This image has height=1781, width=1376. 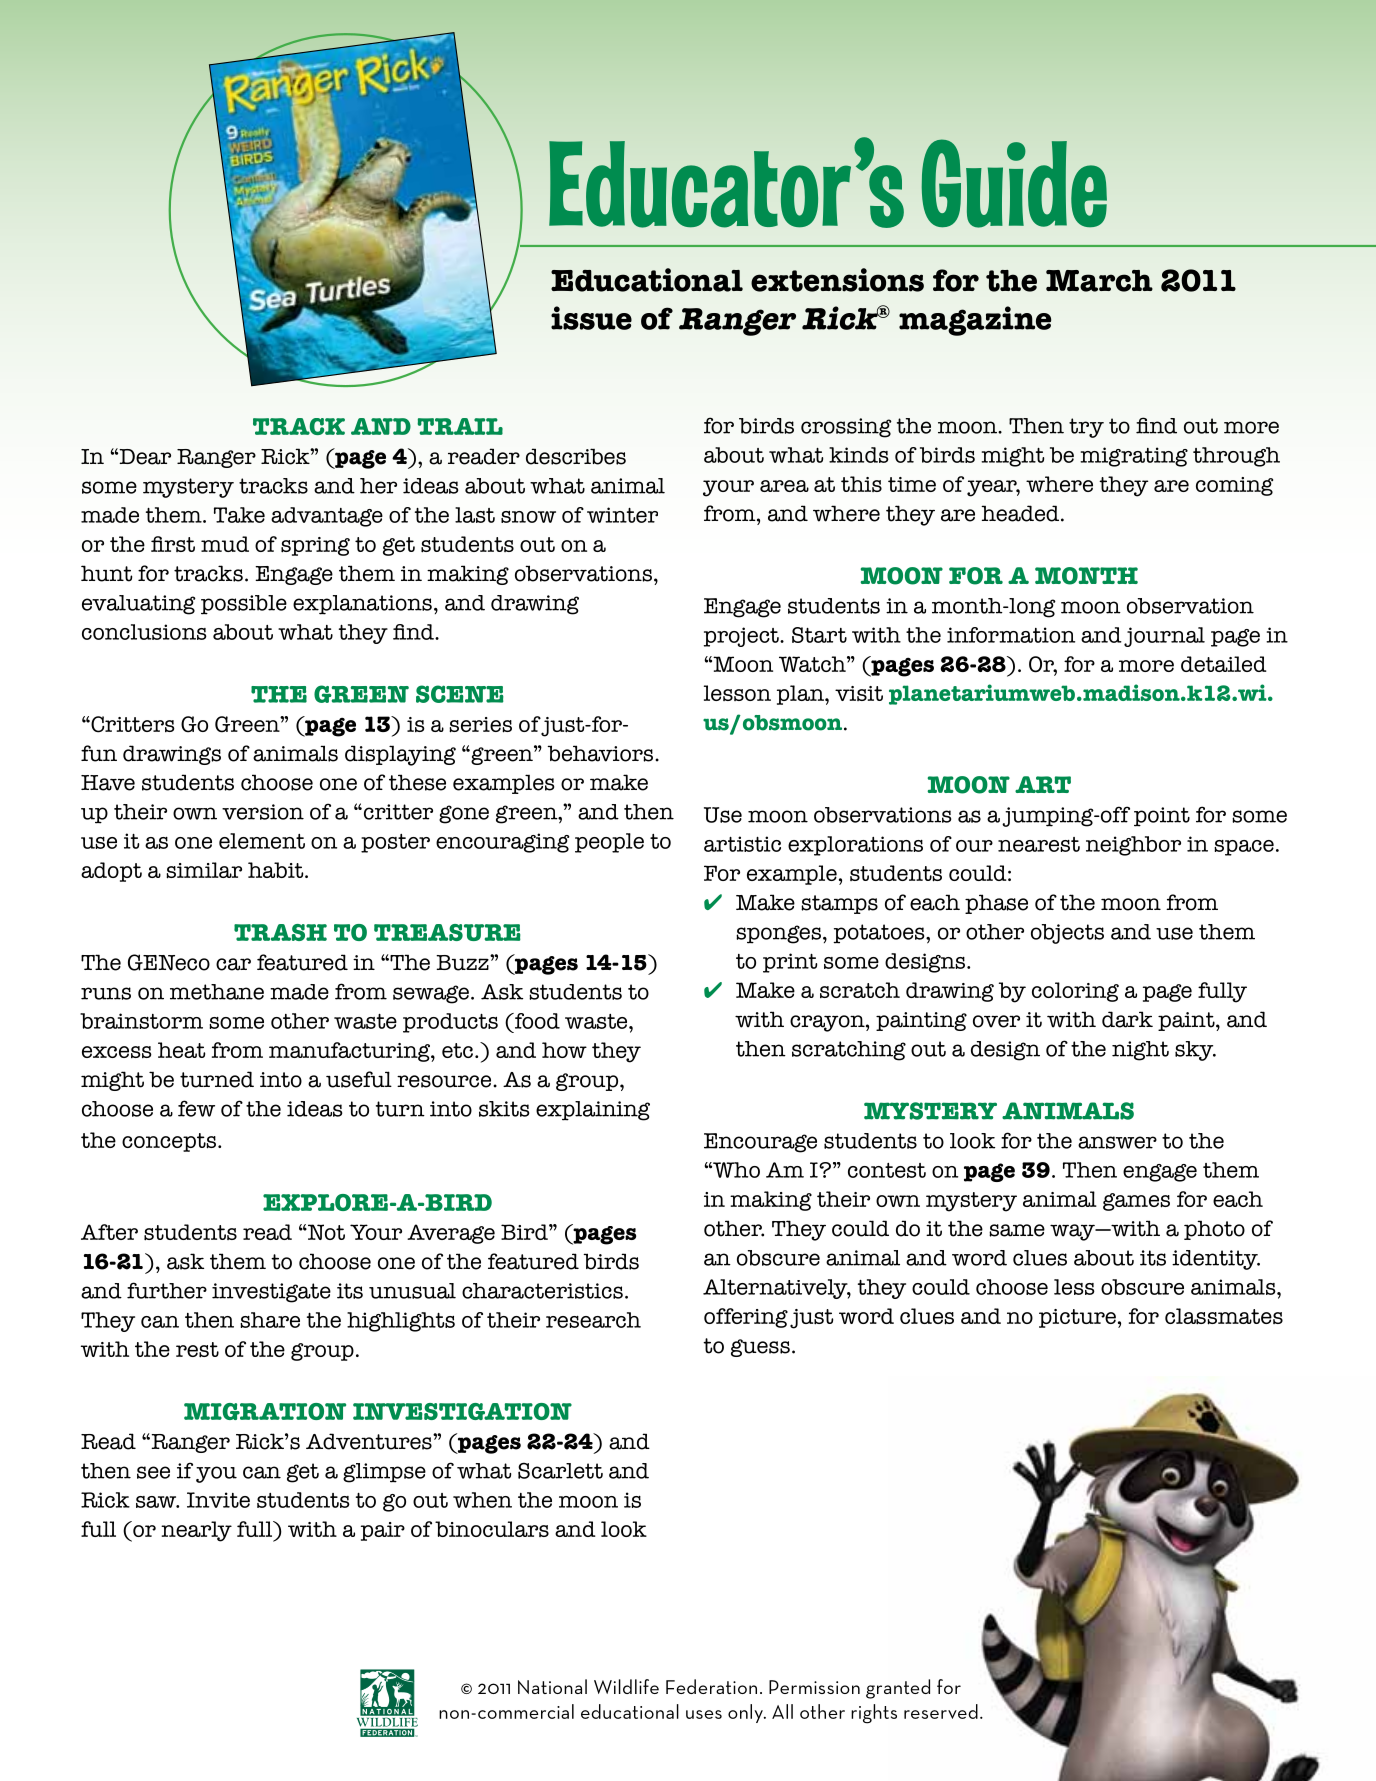 What do you see at coordinates (280, 932) in the image?
I see `Trash` at bounding box center [280, 932].
